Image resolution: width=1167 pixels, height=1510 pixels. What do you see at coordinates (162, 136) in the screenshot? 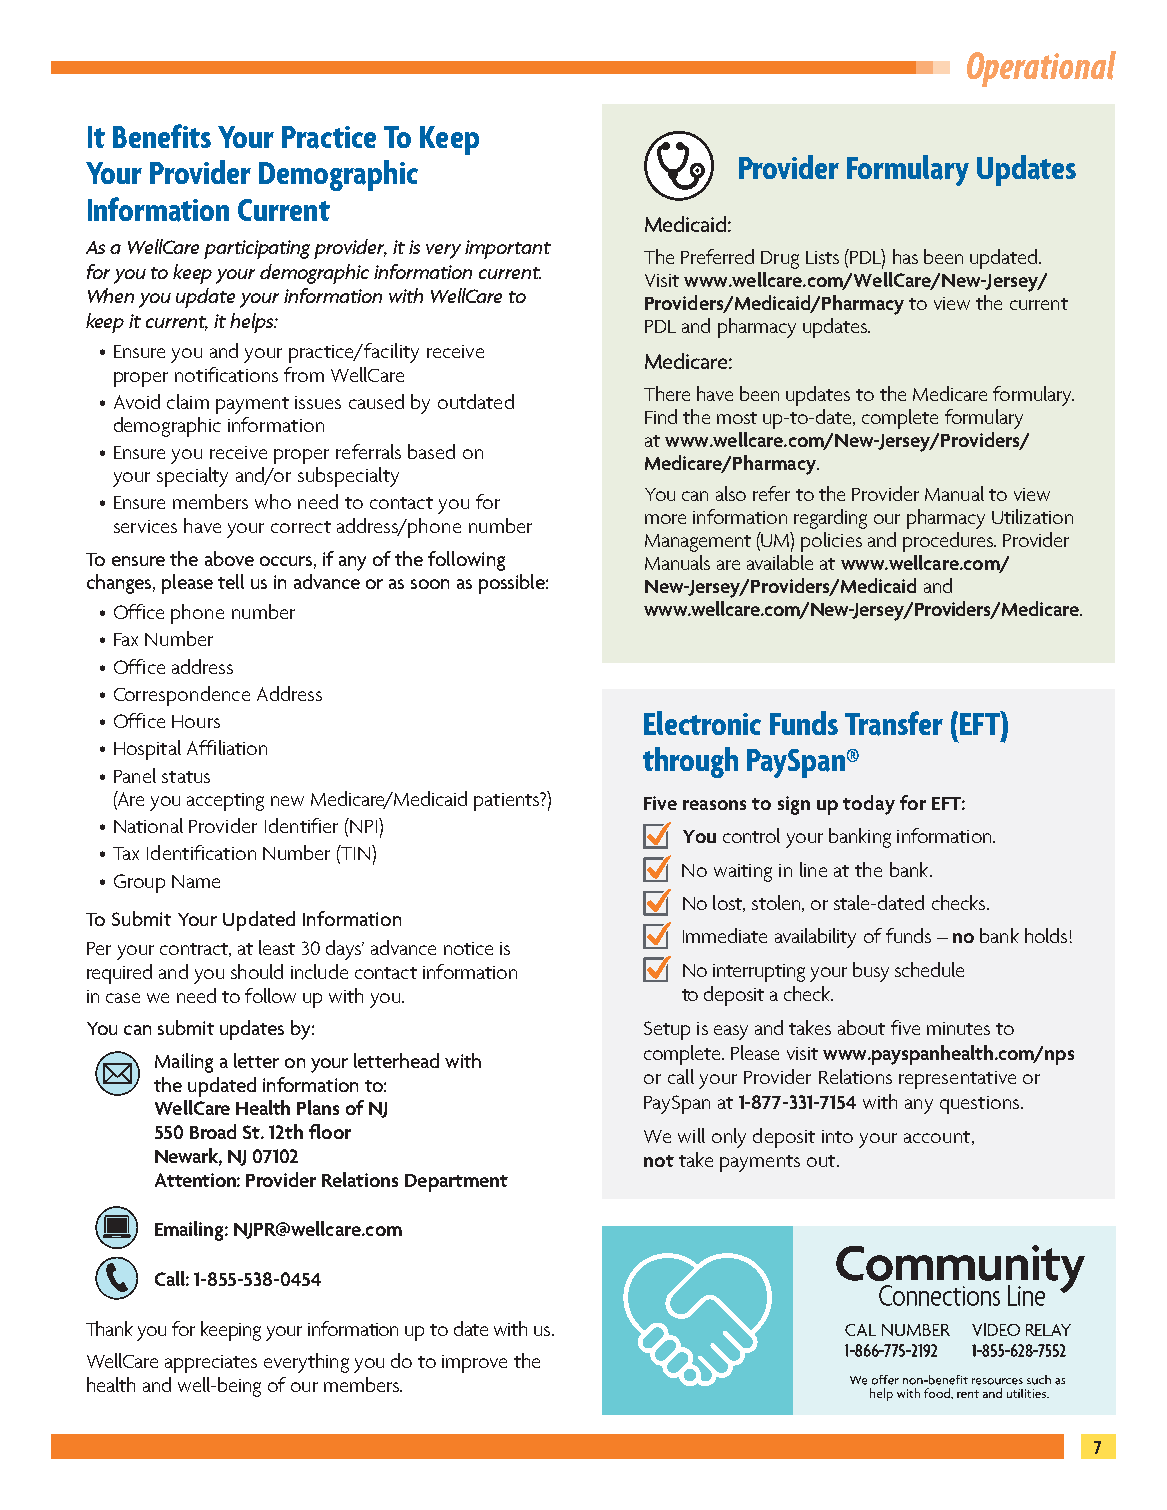
I see `Benefits` at bounding box center [162, 136].
